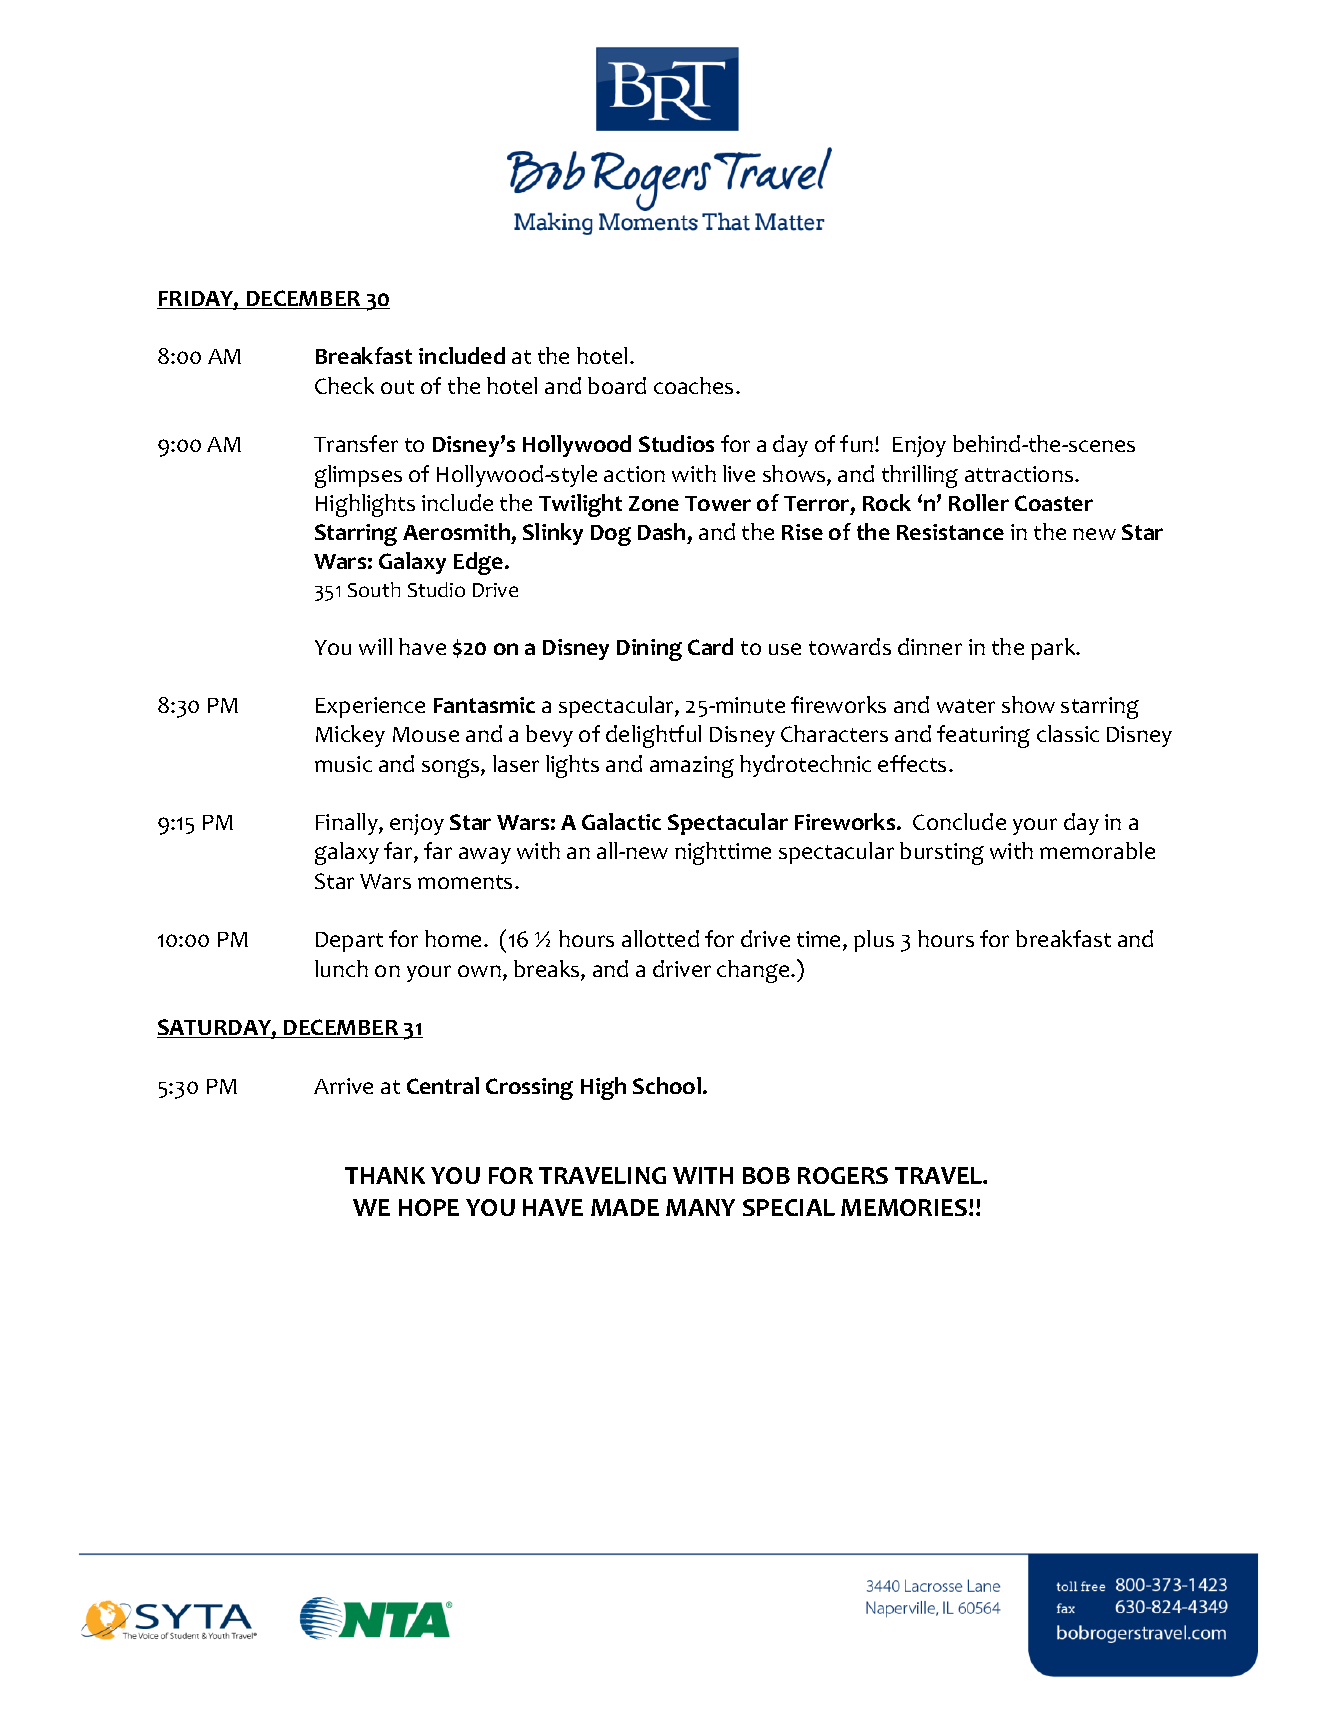 Image resolution: width=1335 pixels, height=1727 pixels. I want to click on BOB, so click(766, 1175).
